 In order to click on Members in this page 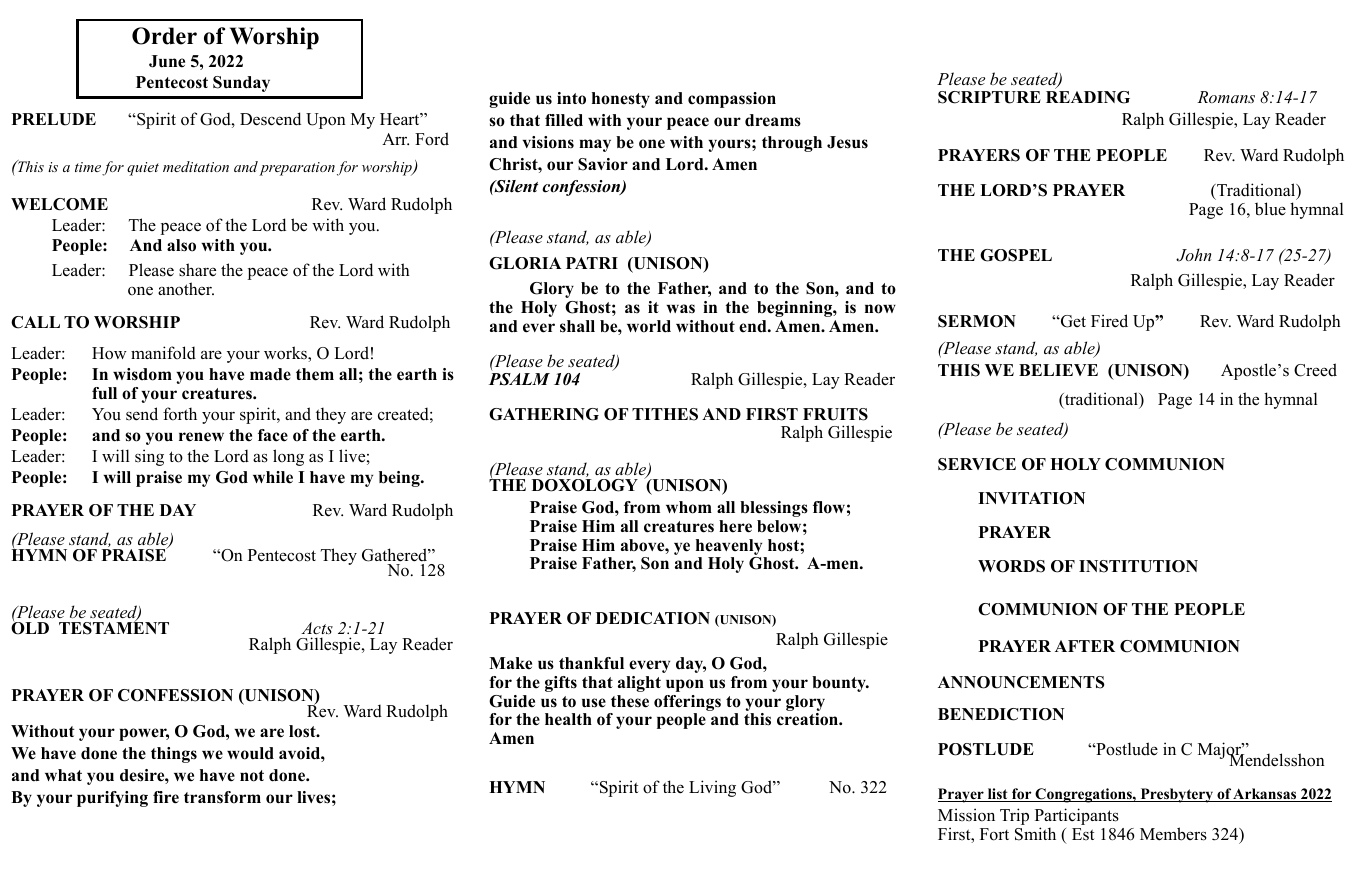, I will do `click(1173, 834)`.
